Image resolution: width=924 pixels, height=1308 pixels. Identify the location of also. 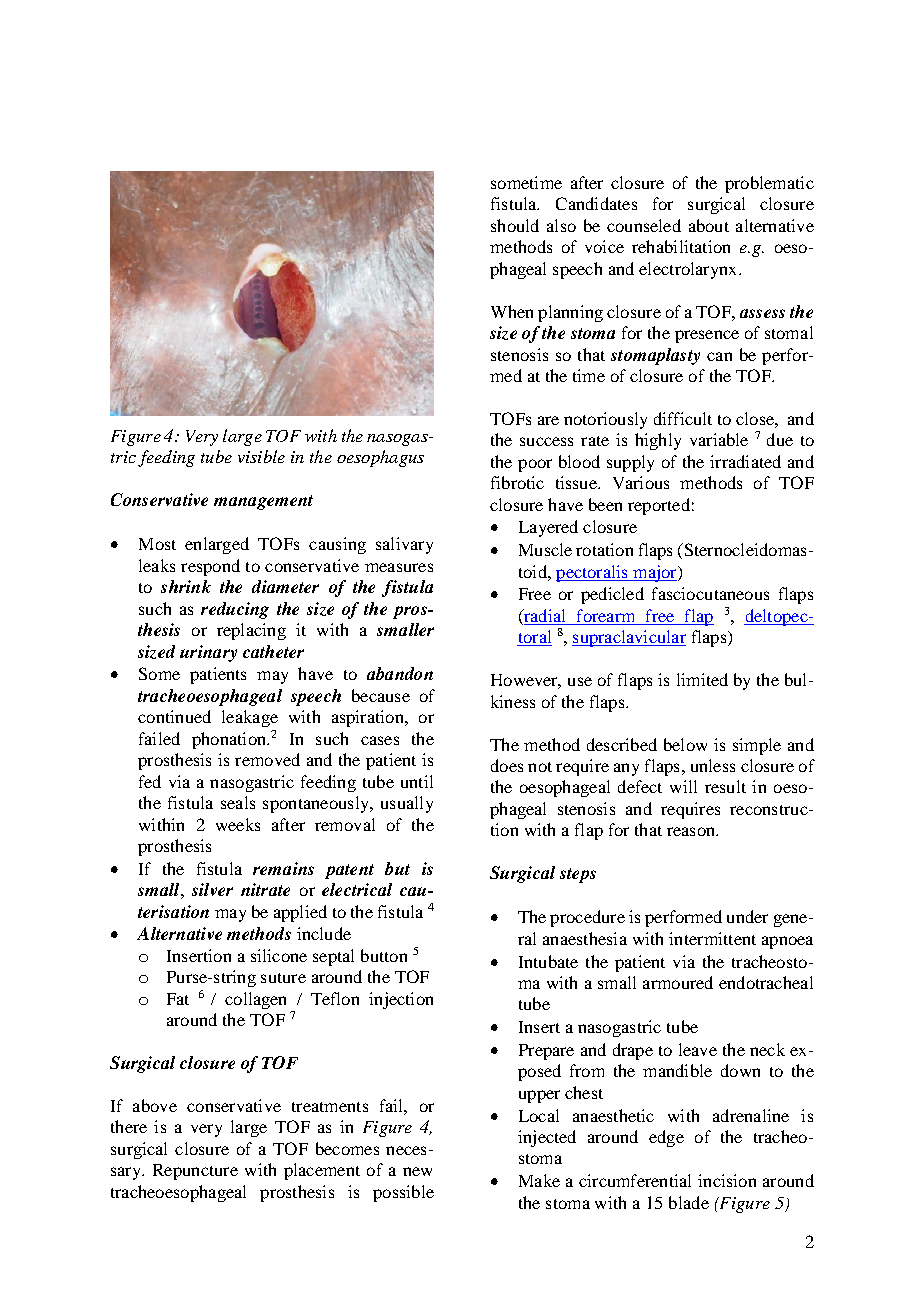
(561, 225).
